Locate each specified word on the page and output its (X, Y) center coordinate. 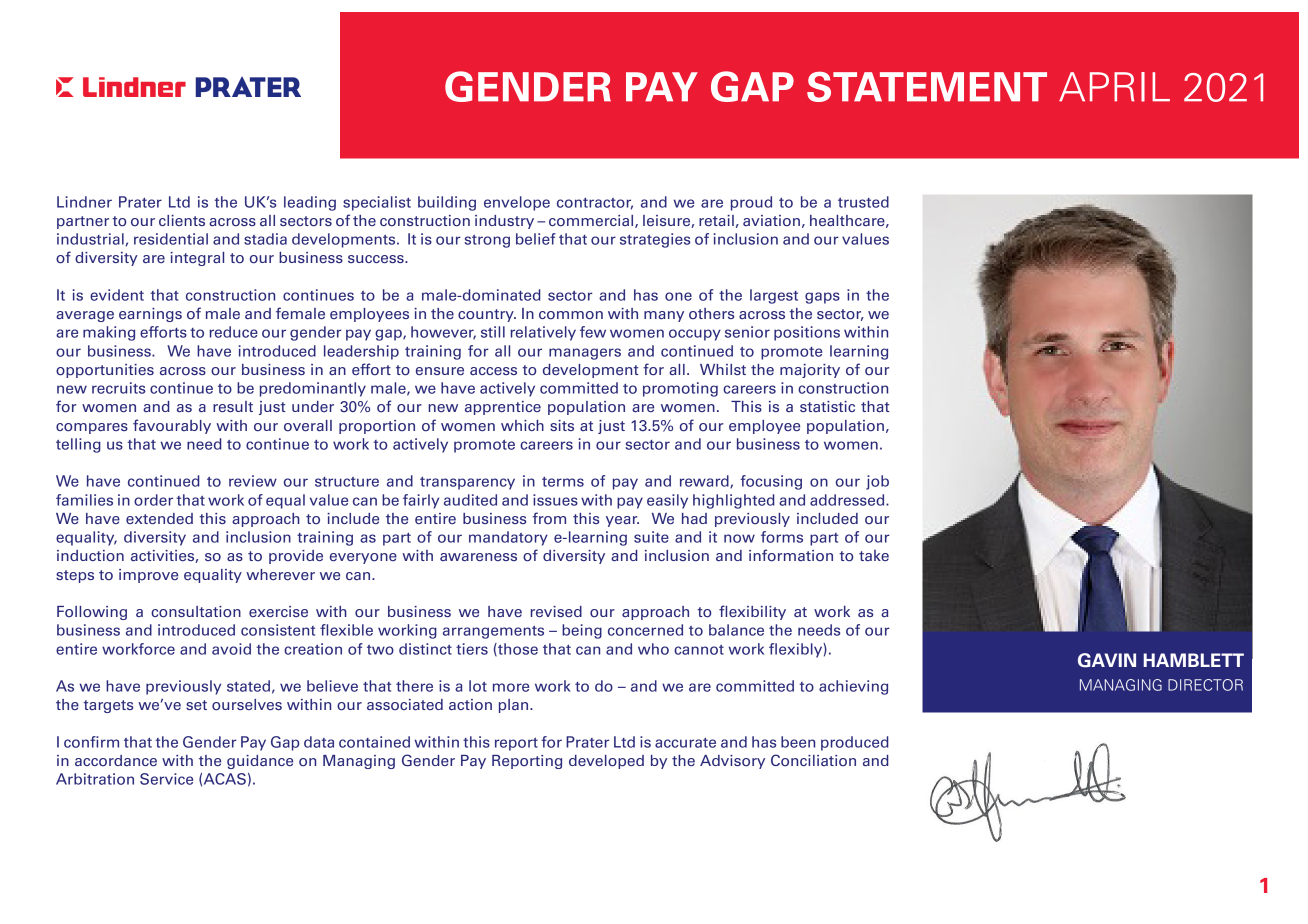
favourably (172, 426)
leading (310, 203)
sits (562, 425)
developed (606, 762)
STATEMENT (927, 87)
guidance (260, 762)
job (877, 482)
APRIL (1114, 87)
